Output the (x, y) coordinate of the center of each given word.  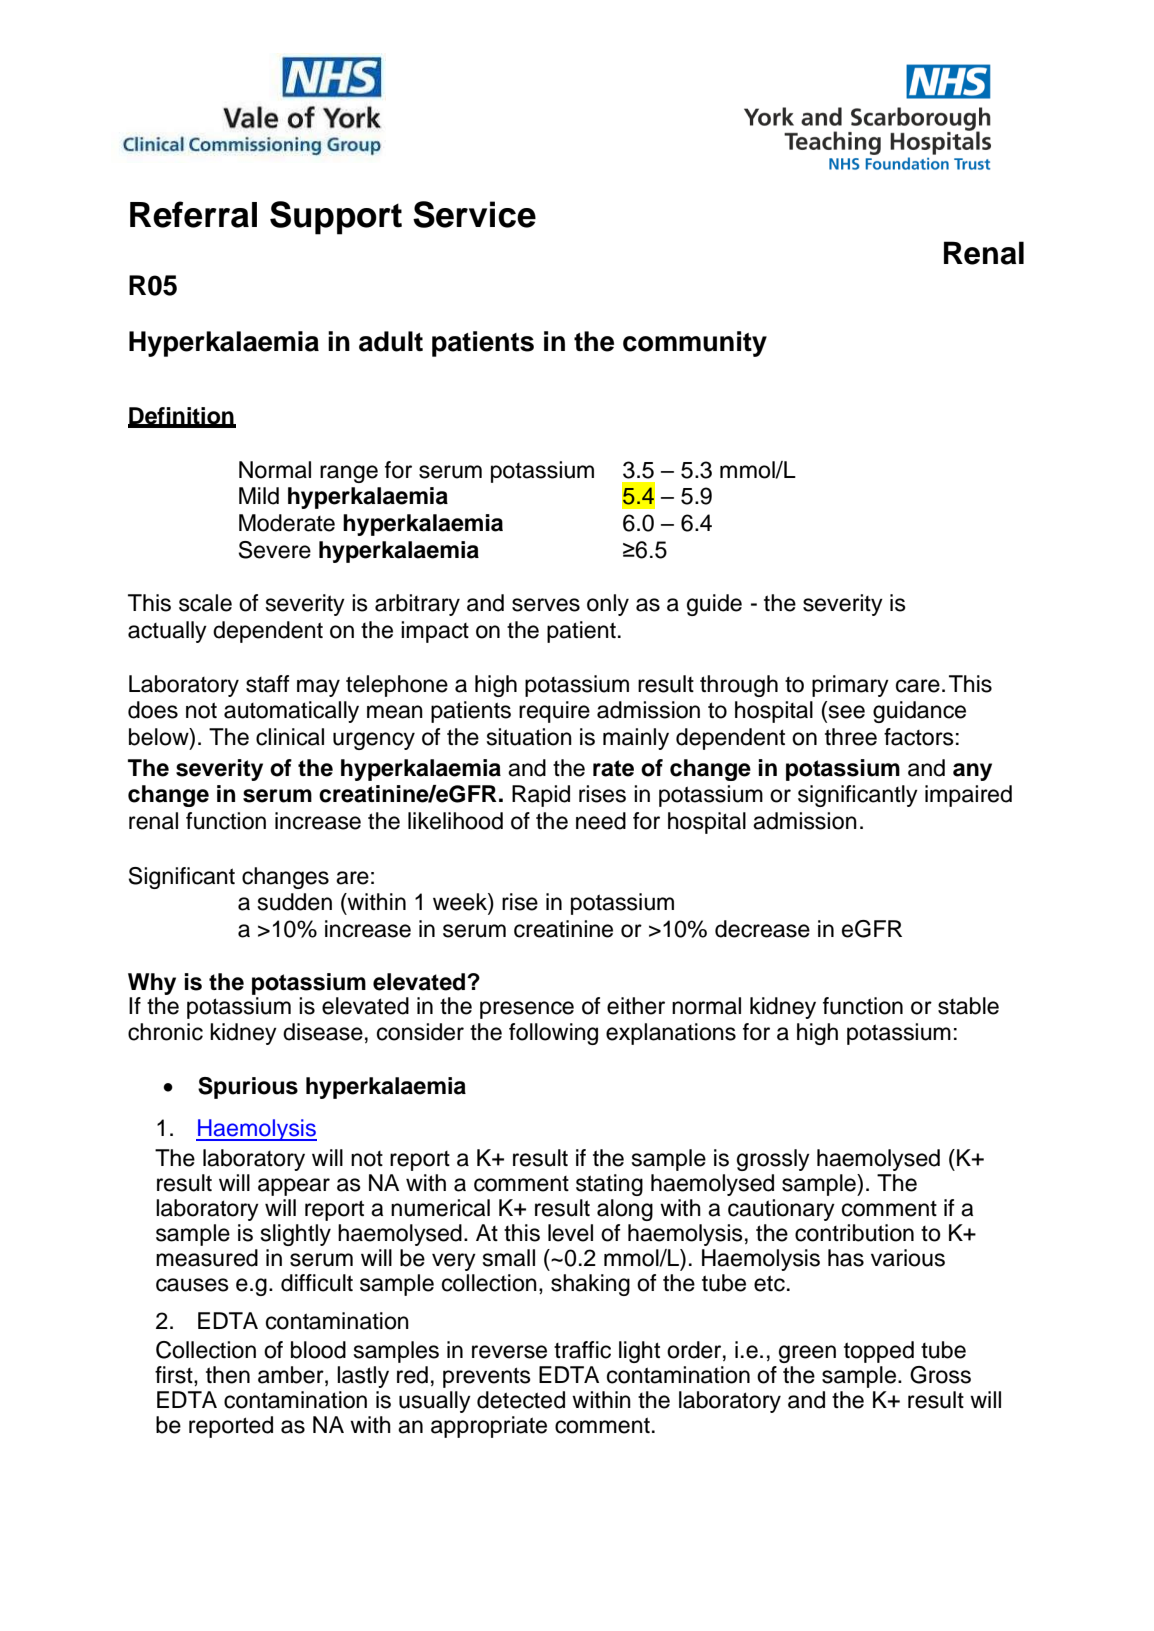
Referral (193, 214)
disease (323, 1032)
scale (205, 603)
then (228, 1375)
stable (968, 1006)
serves (546, 605)
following (553, 1034)
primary (850, 686)
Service (474, 214)
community (695, 344)
